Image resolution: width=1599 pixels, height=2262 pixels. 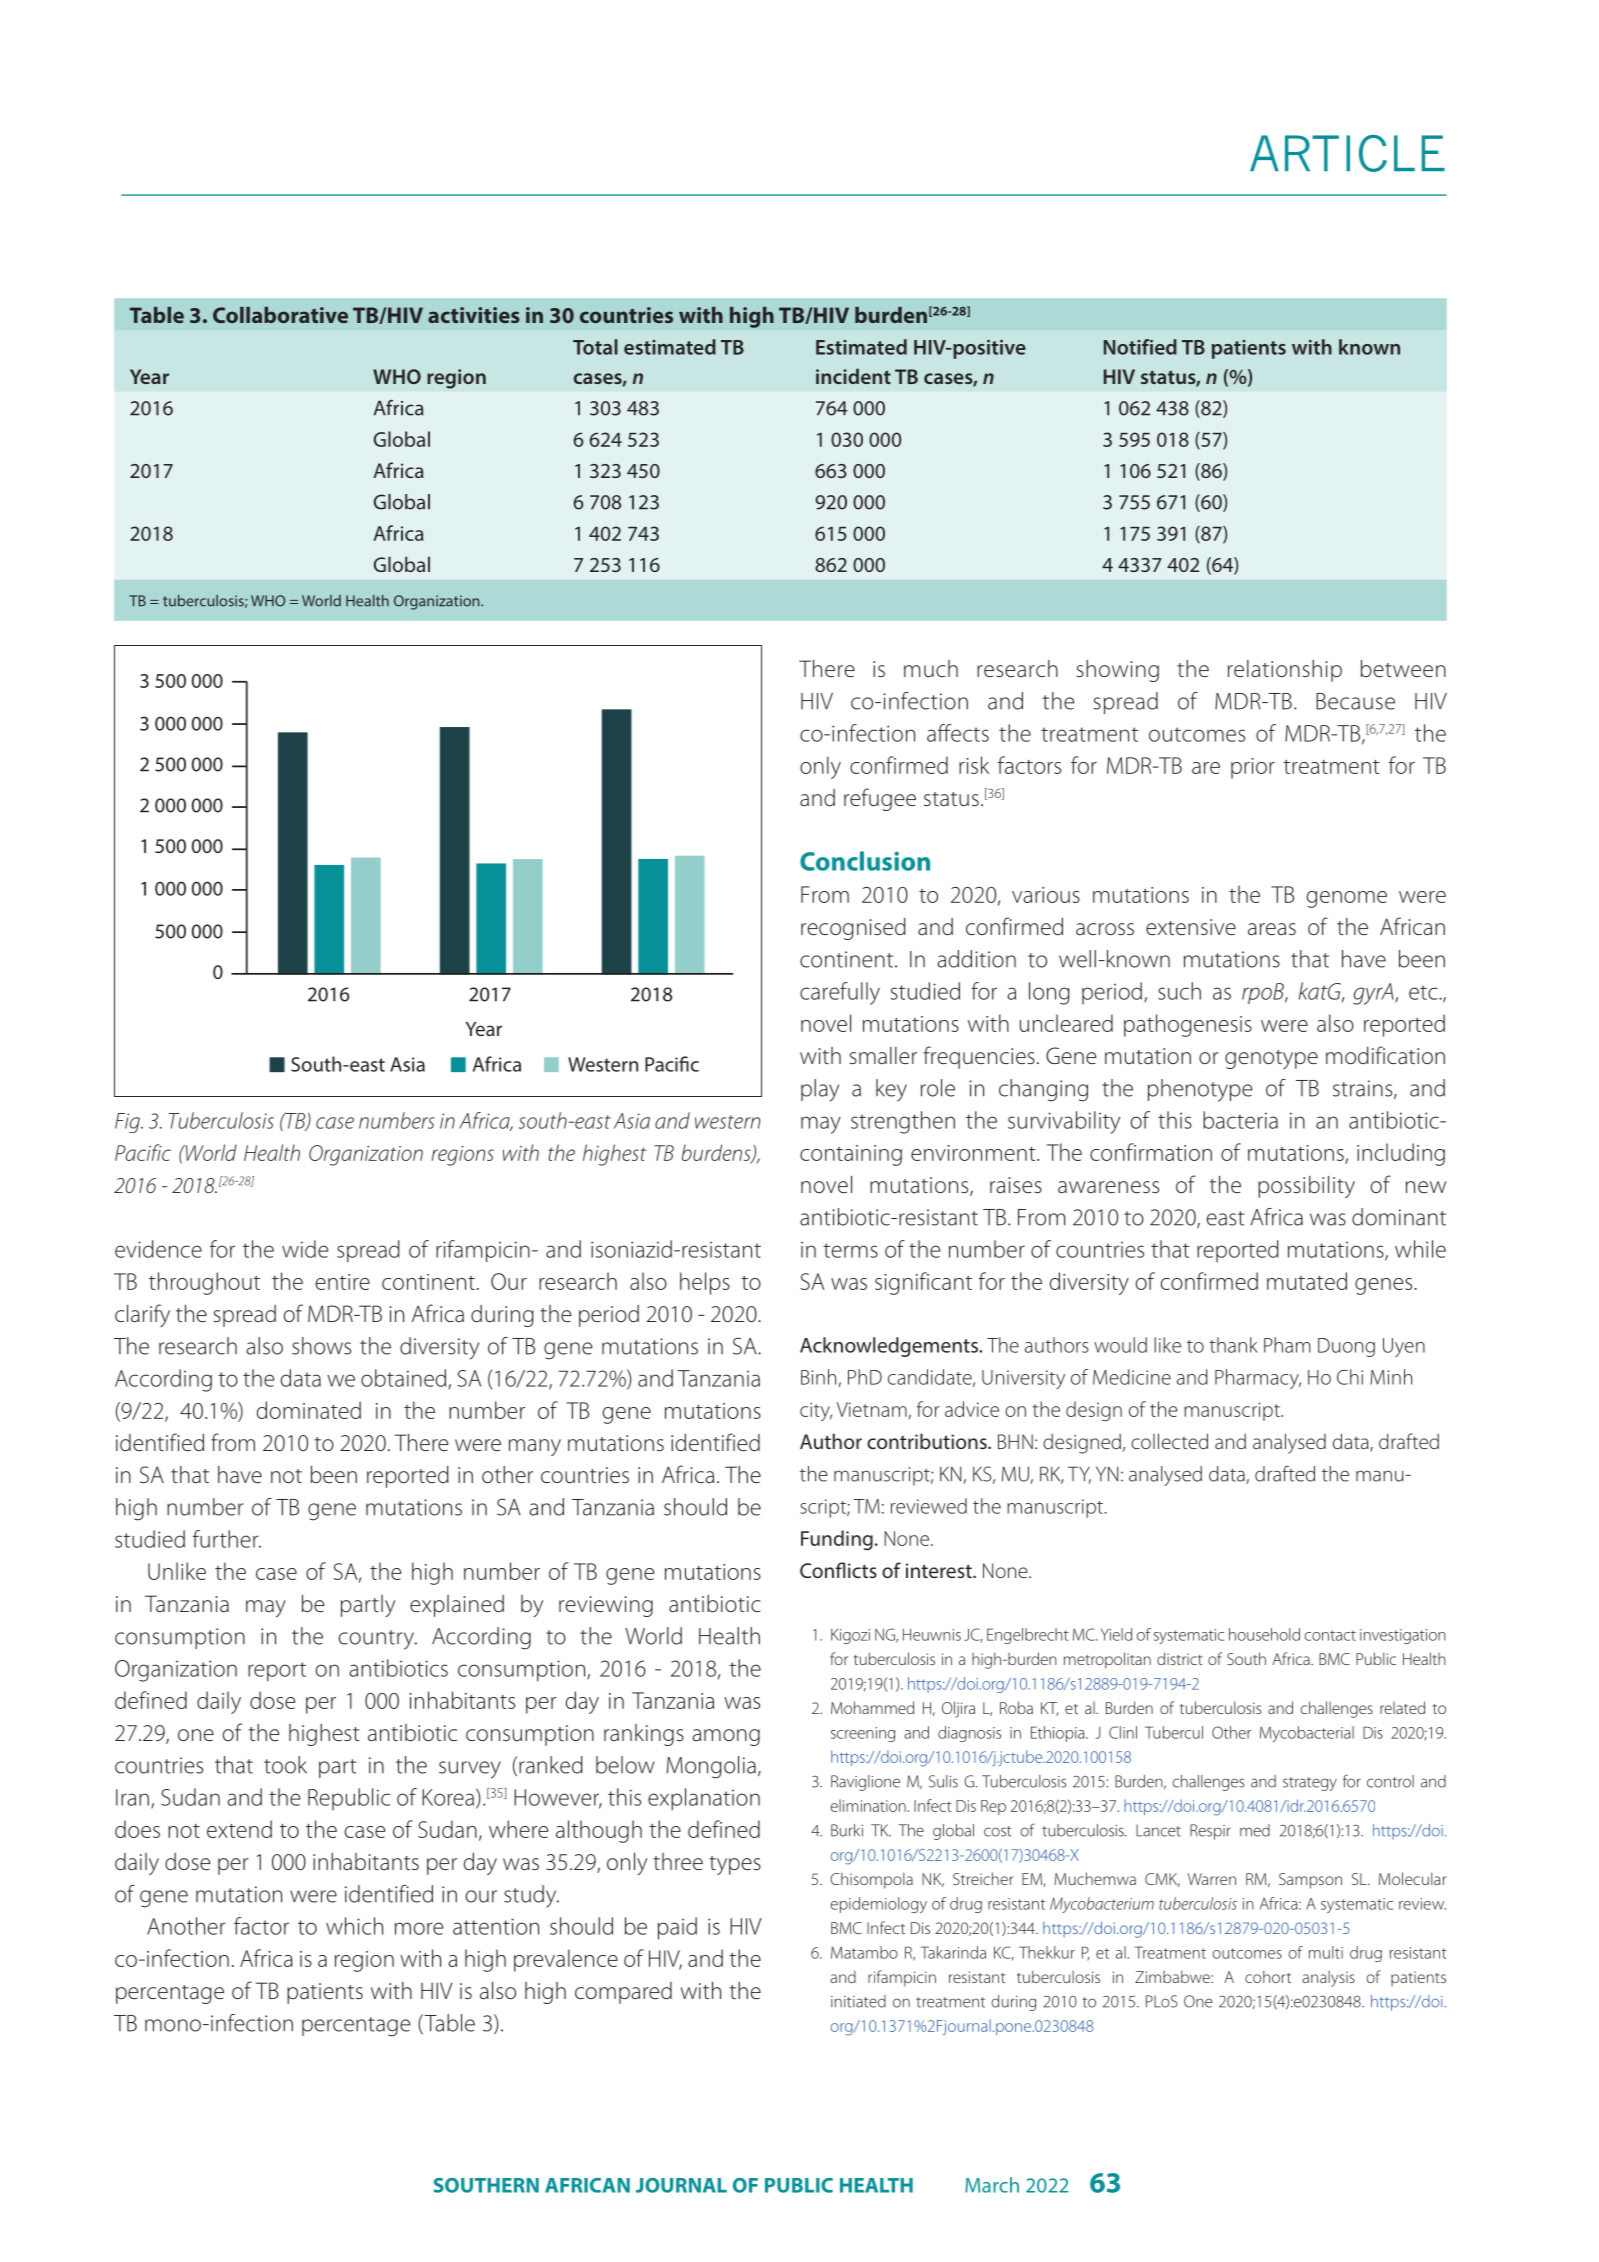 What do you see at coordinates (280, 315) in the page?
I see `Collaborative` at bounding box center [280, 315].
